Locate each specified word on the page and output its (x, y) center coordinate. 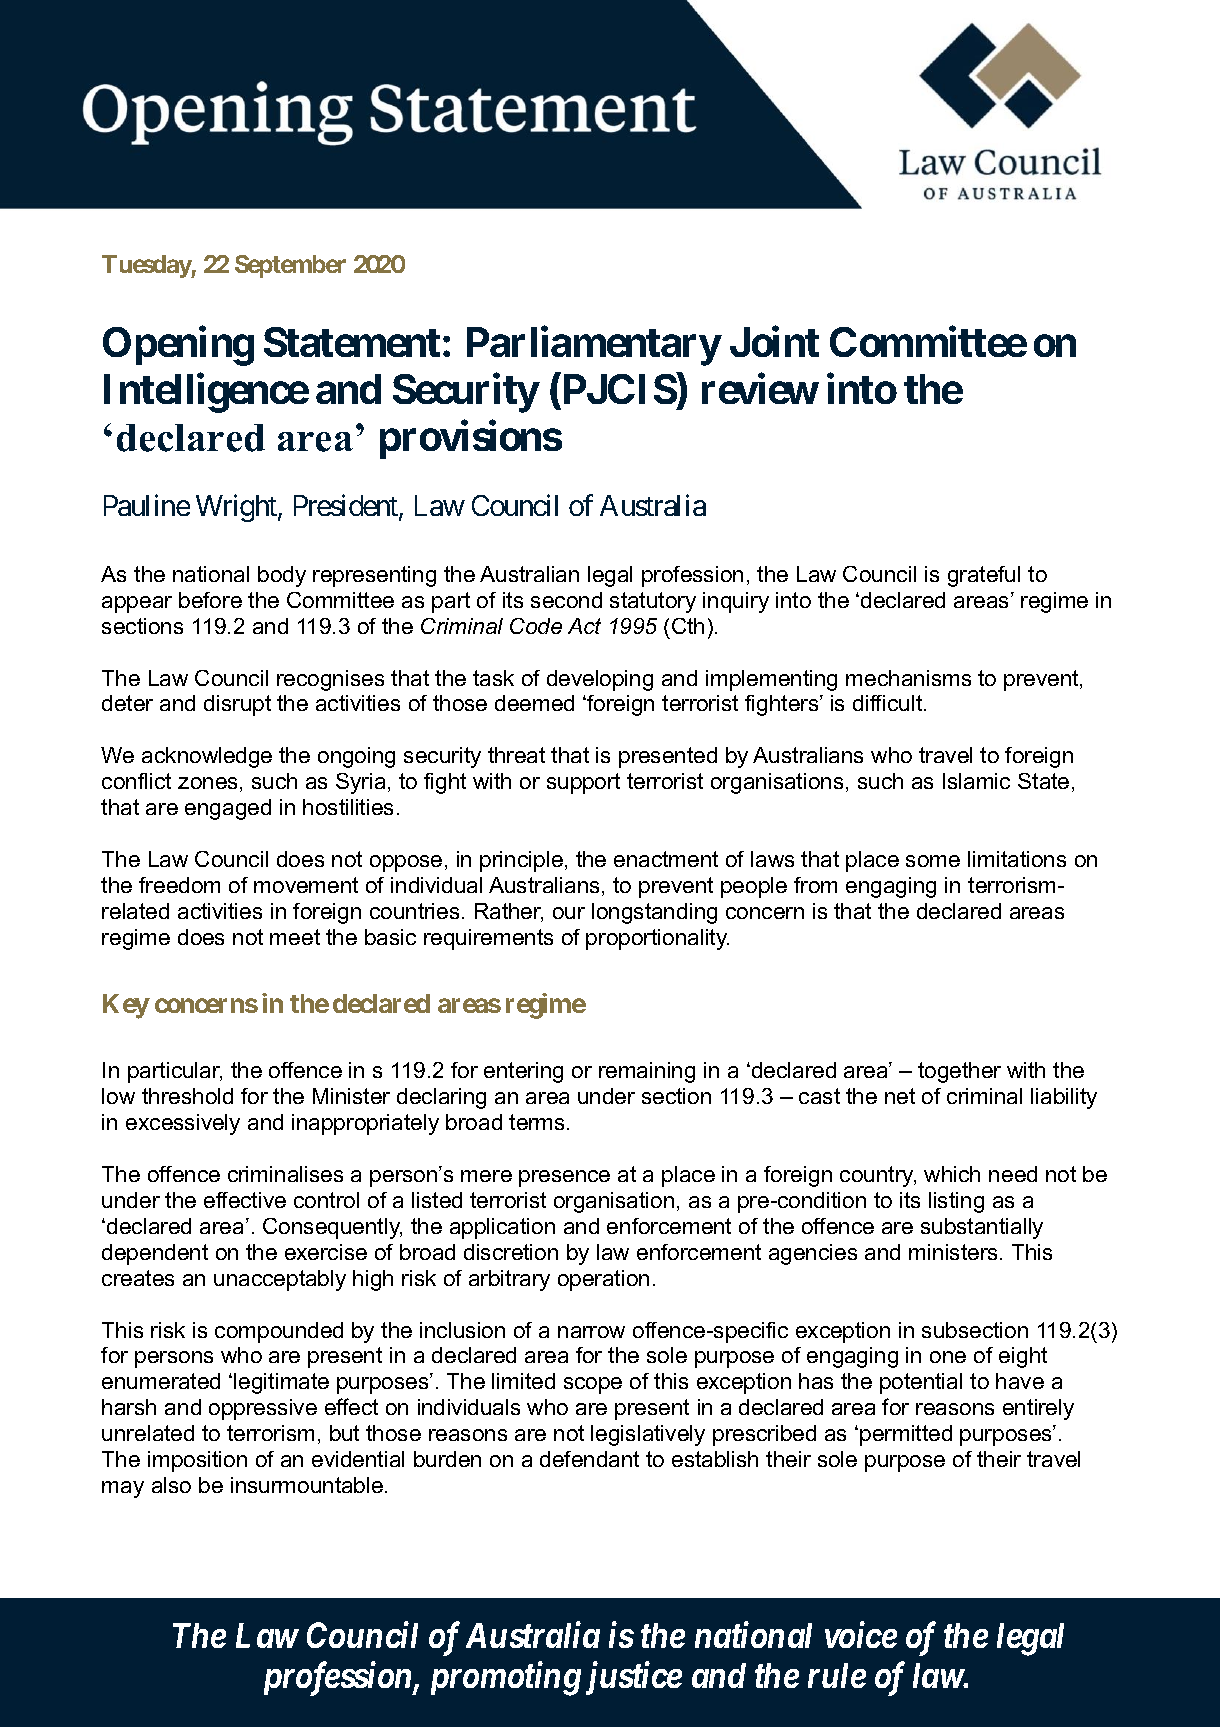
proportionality (657, 939)
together (959, 1072)
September (290, 266)
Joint (774, 342)
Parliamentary (594, 346)
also (171, 1485)
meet (295, 937)
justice (634, 1678)
